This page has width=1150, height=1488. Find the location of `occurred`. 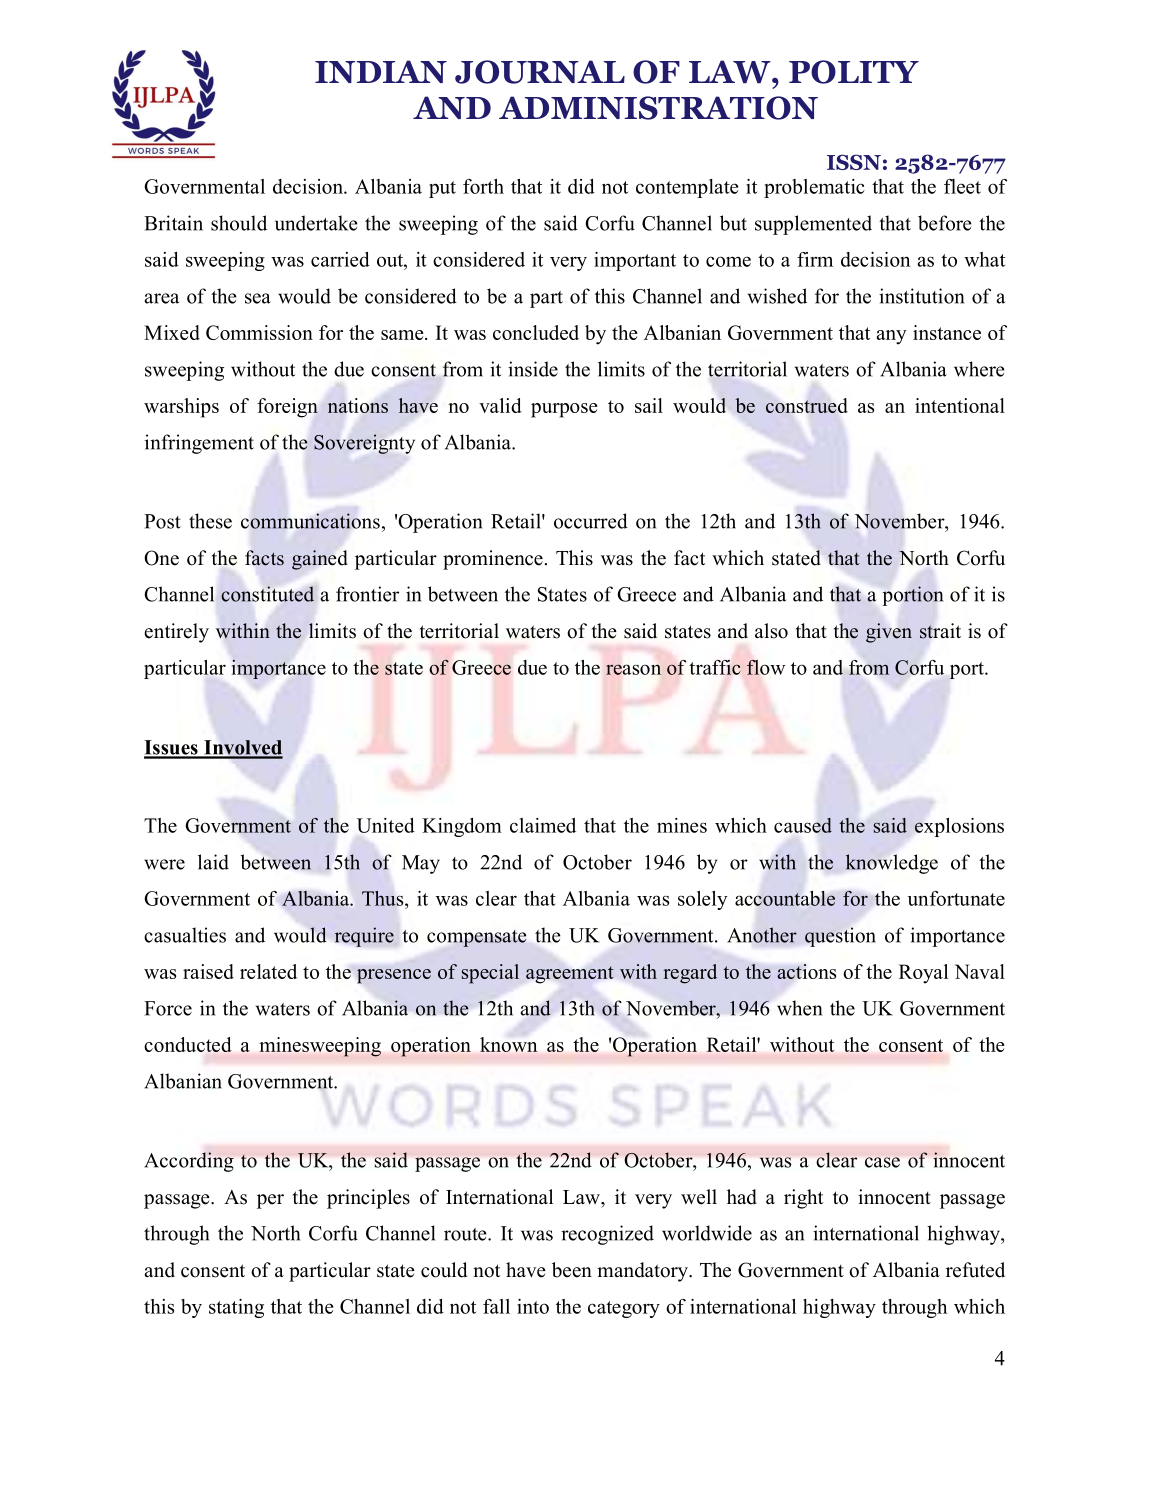

occurred is located at coordinates (591, 521).
